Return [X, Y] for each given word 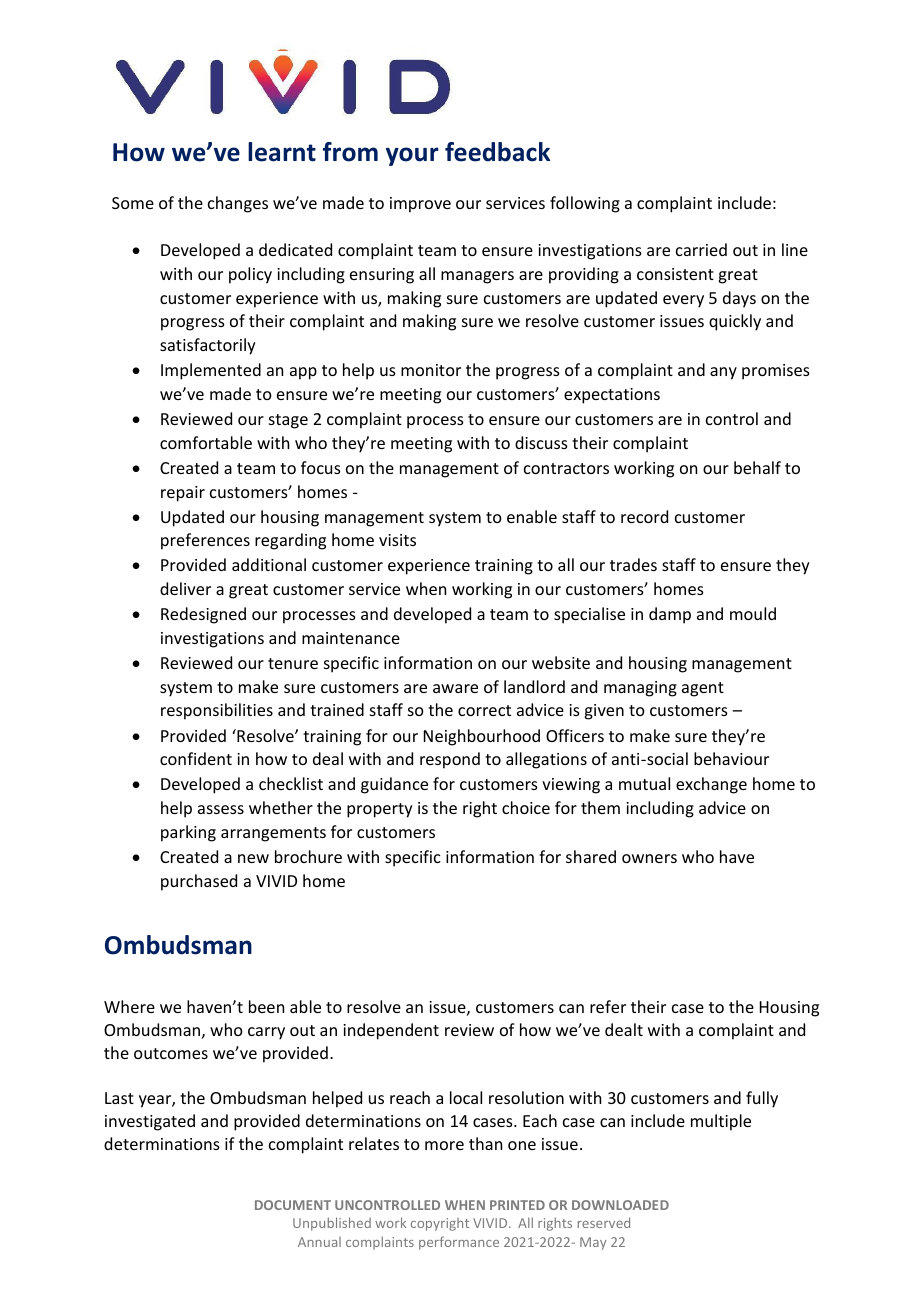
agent [703, 689]
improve [420, 205]
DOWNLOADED [620, 1205]
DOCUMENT [293, 1205]
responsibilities [217, 711]
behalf [757, 467]
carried [701, 249]
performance [459, 1243]
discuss [541, 442]
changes [238, 204]
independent [391, 1031]
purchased [199, 882]
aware [455, 688]
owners [649, 858]
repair [183, 494]
